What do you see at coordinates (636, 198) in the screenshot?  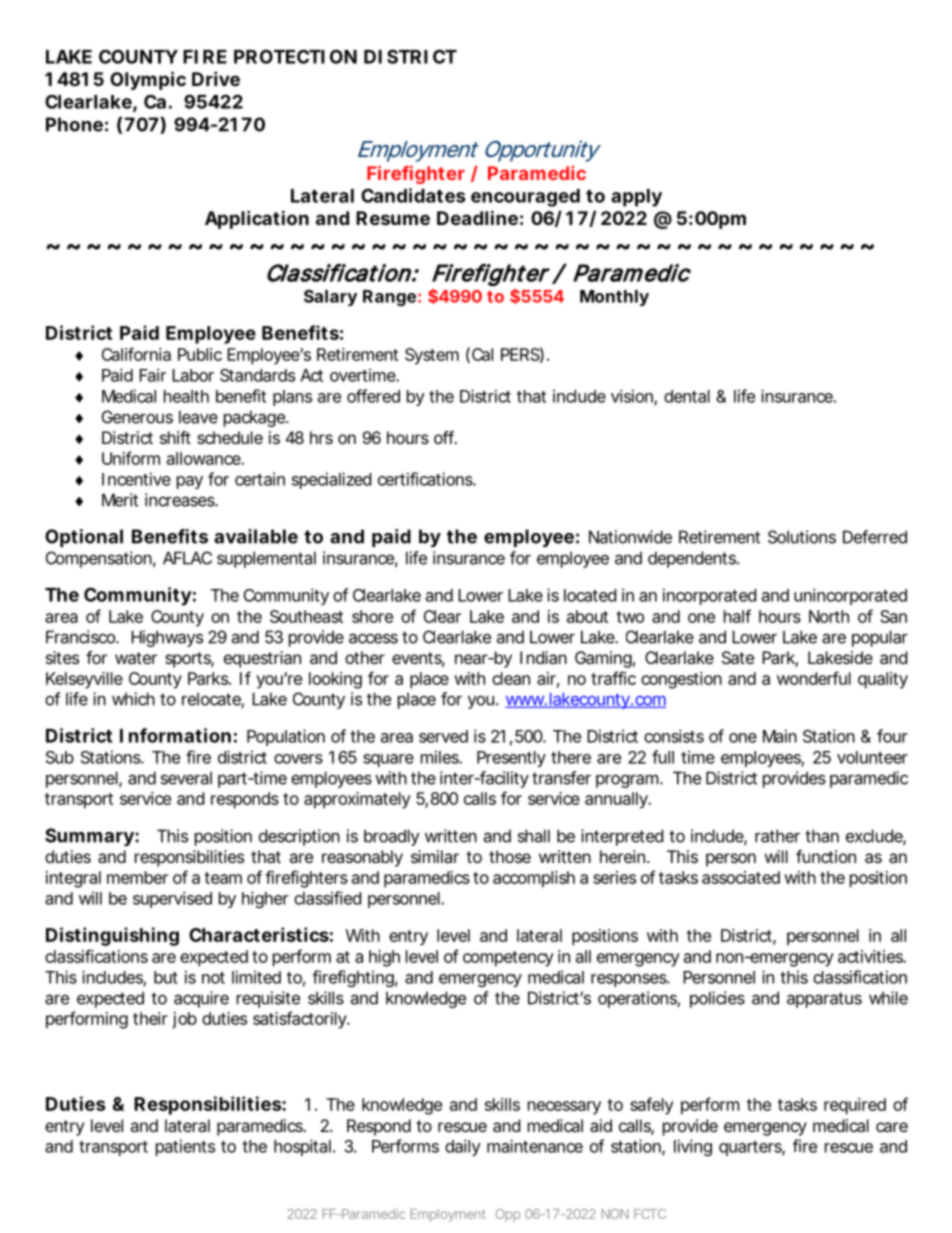 I see `apply` at bounding box center [636, 198].
